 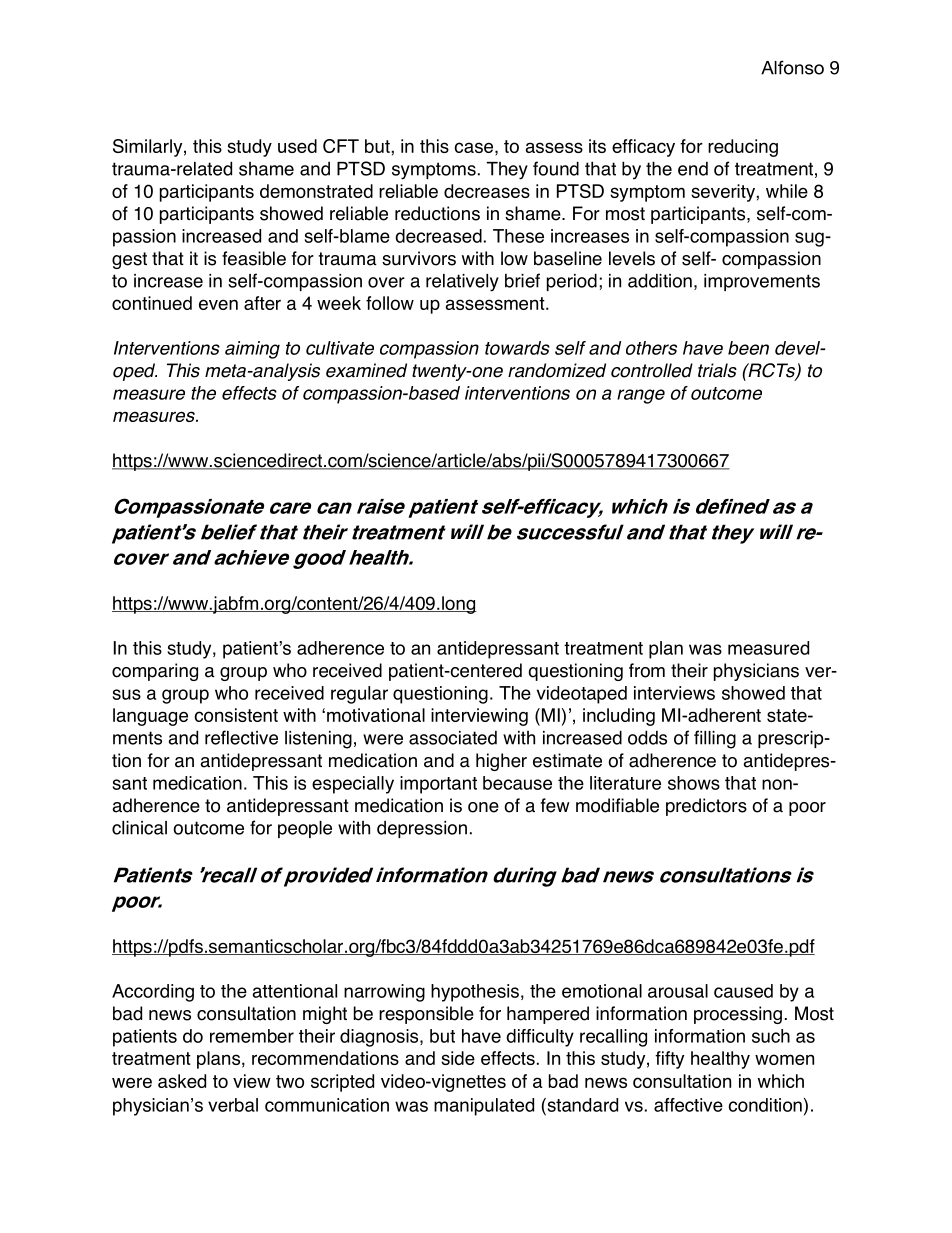 I want to click on comparing, so click(x=155, y=672).
